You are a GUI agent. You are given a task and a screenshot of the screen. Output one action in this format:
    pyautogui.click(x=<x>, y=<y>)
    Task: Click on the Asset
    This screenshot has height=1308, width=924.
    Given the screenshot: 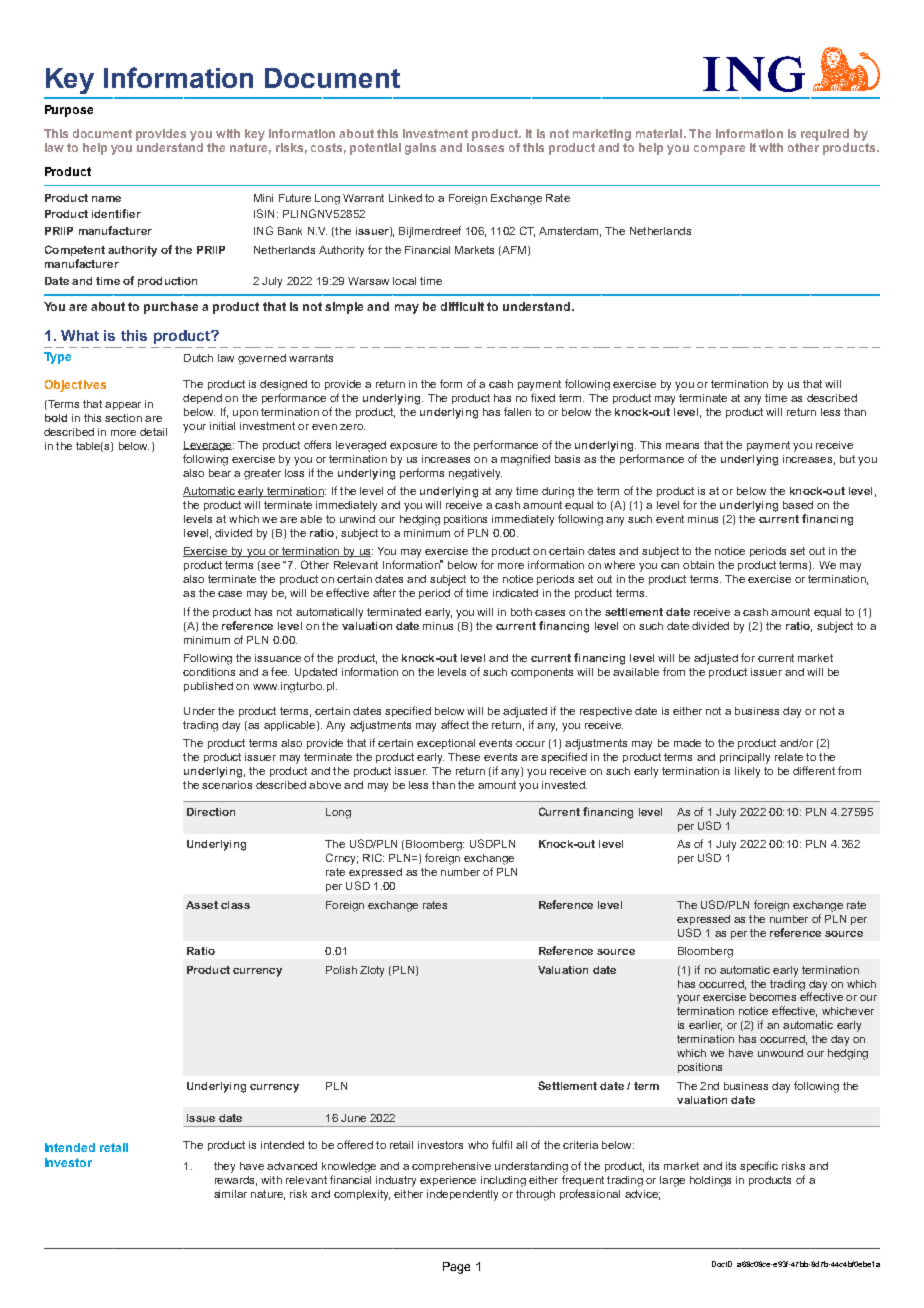 What is the action you would take?
    pyautogui.click(x=202, y=905)
